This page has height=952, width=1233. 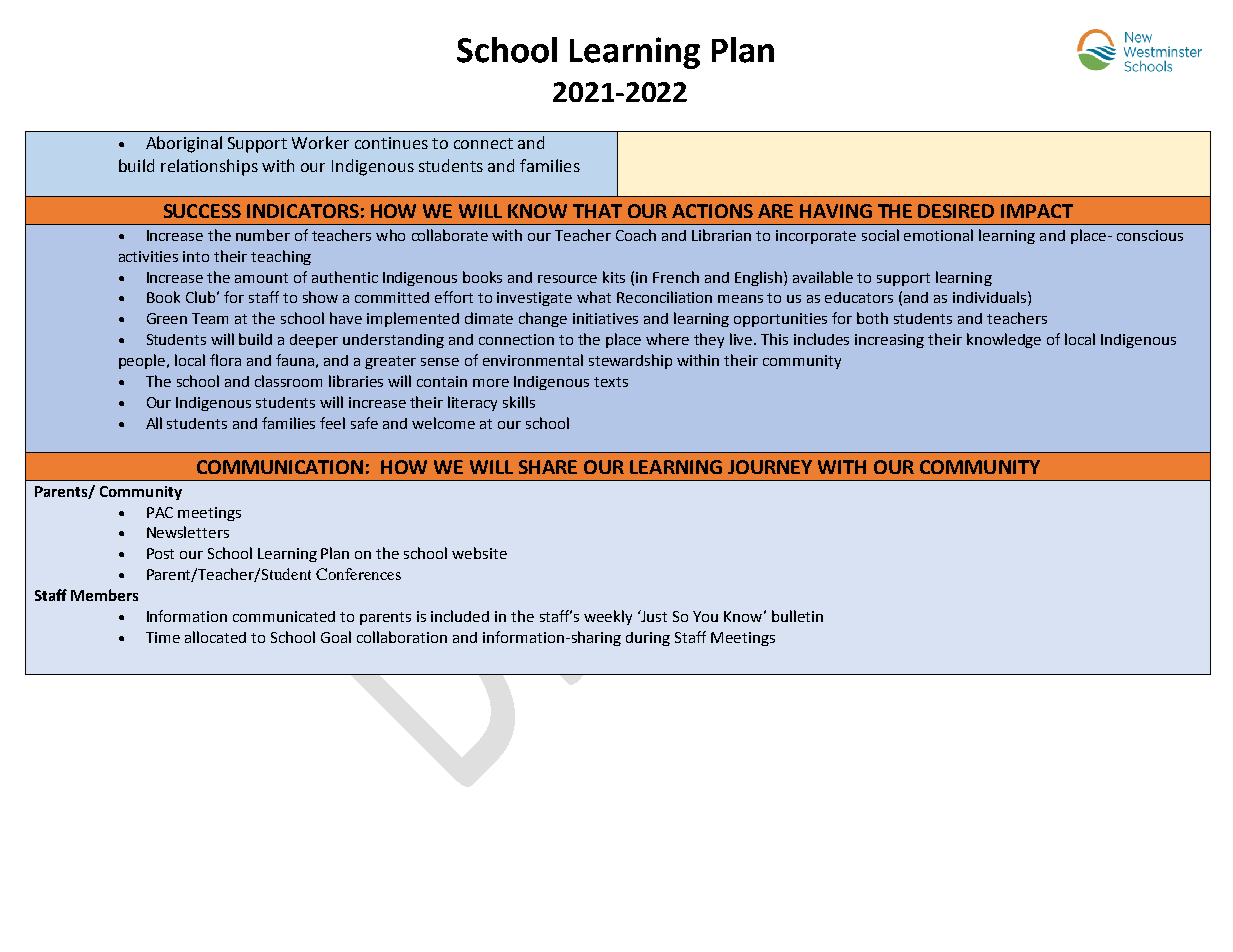 What do you see at coordinates (956, 211) in the page?
I see `DESIRED` at bounding box center [956, 211].
